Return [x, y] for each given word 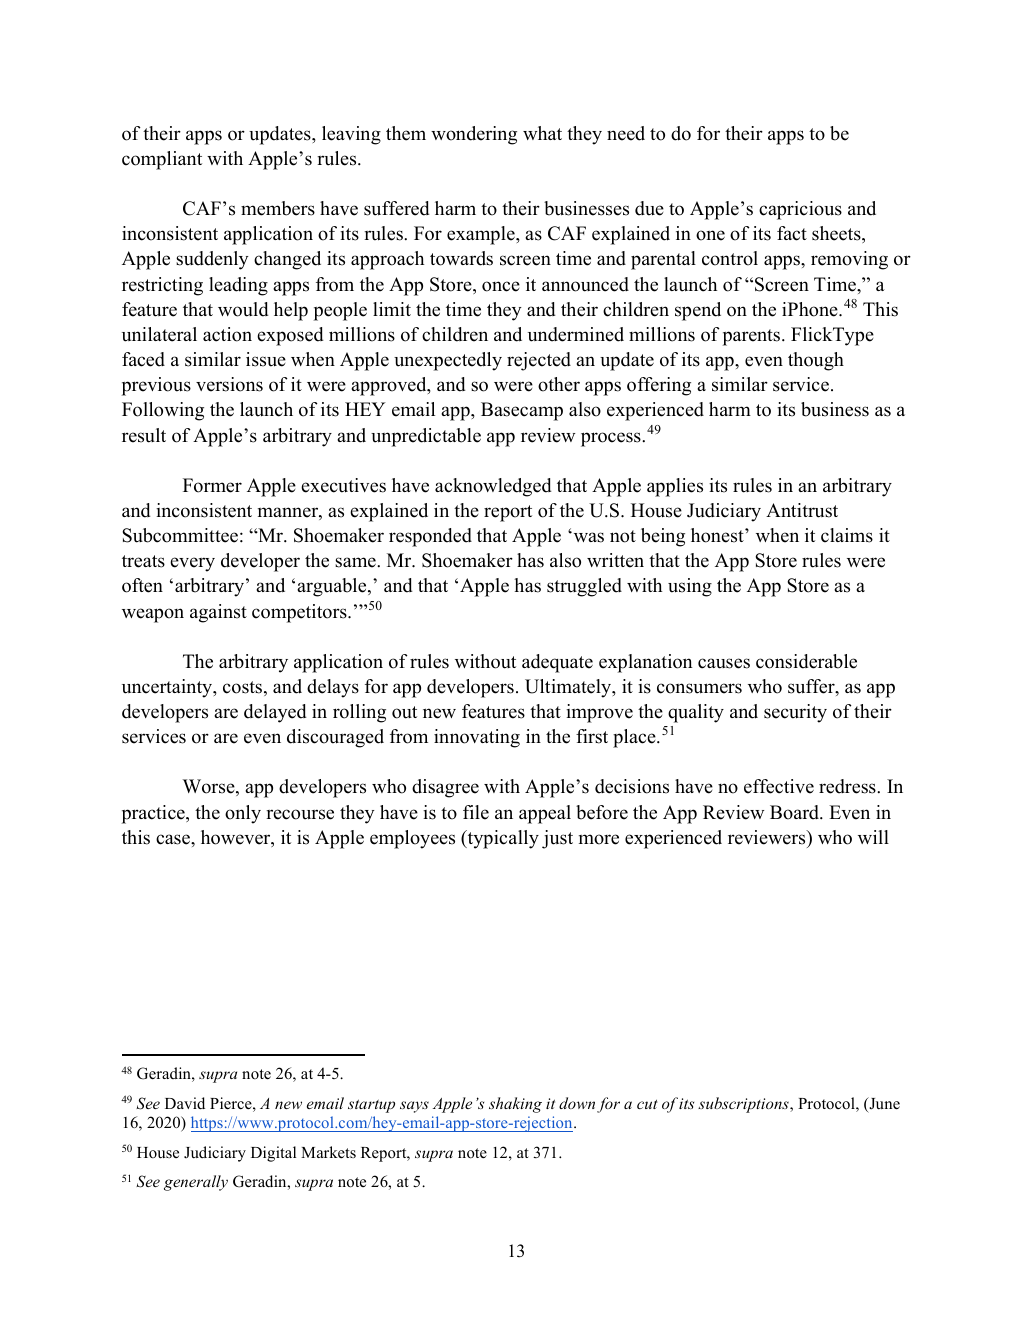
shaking [515, 1105]
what [542, 133]
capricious [800, 210]
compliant [162, 160]
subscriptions [744, 1105]
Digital [273, 1154]
